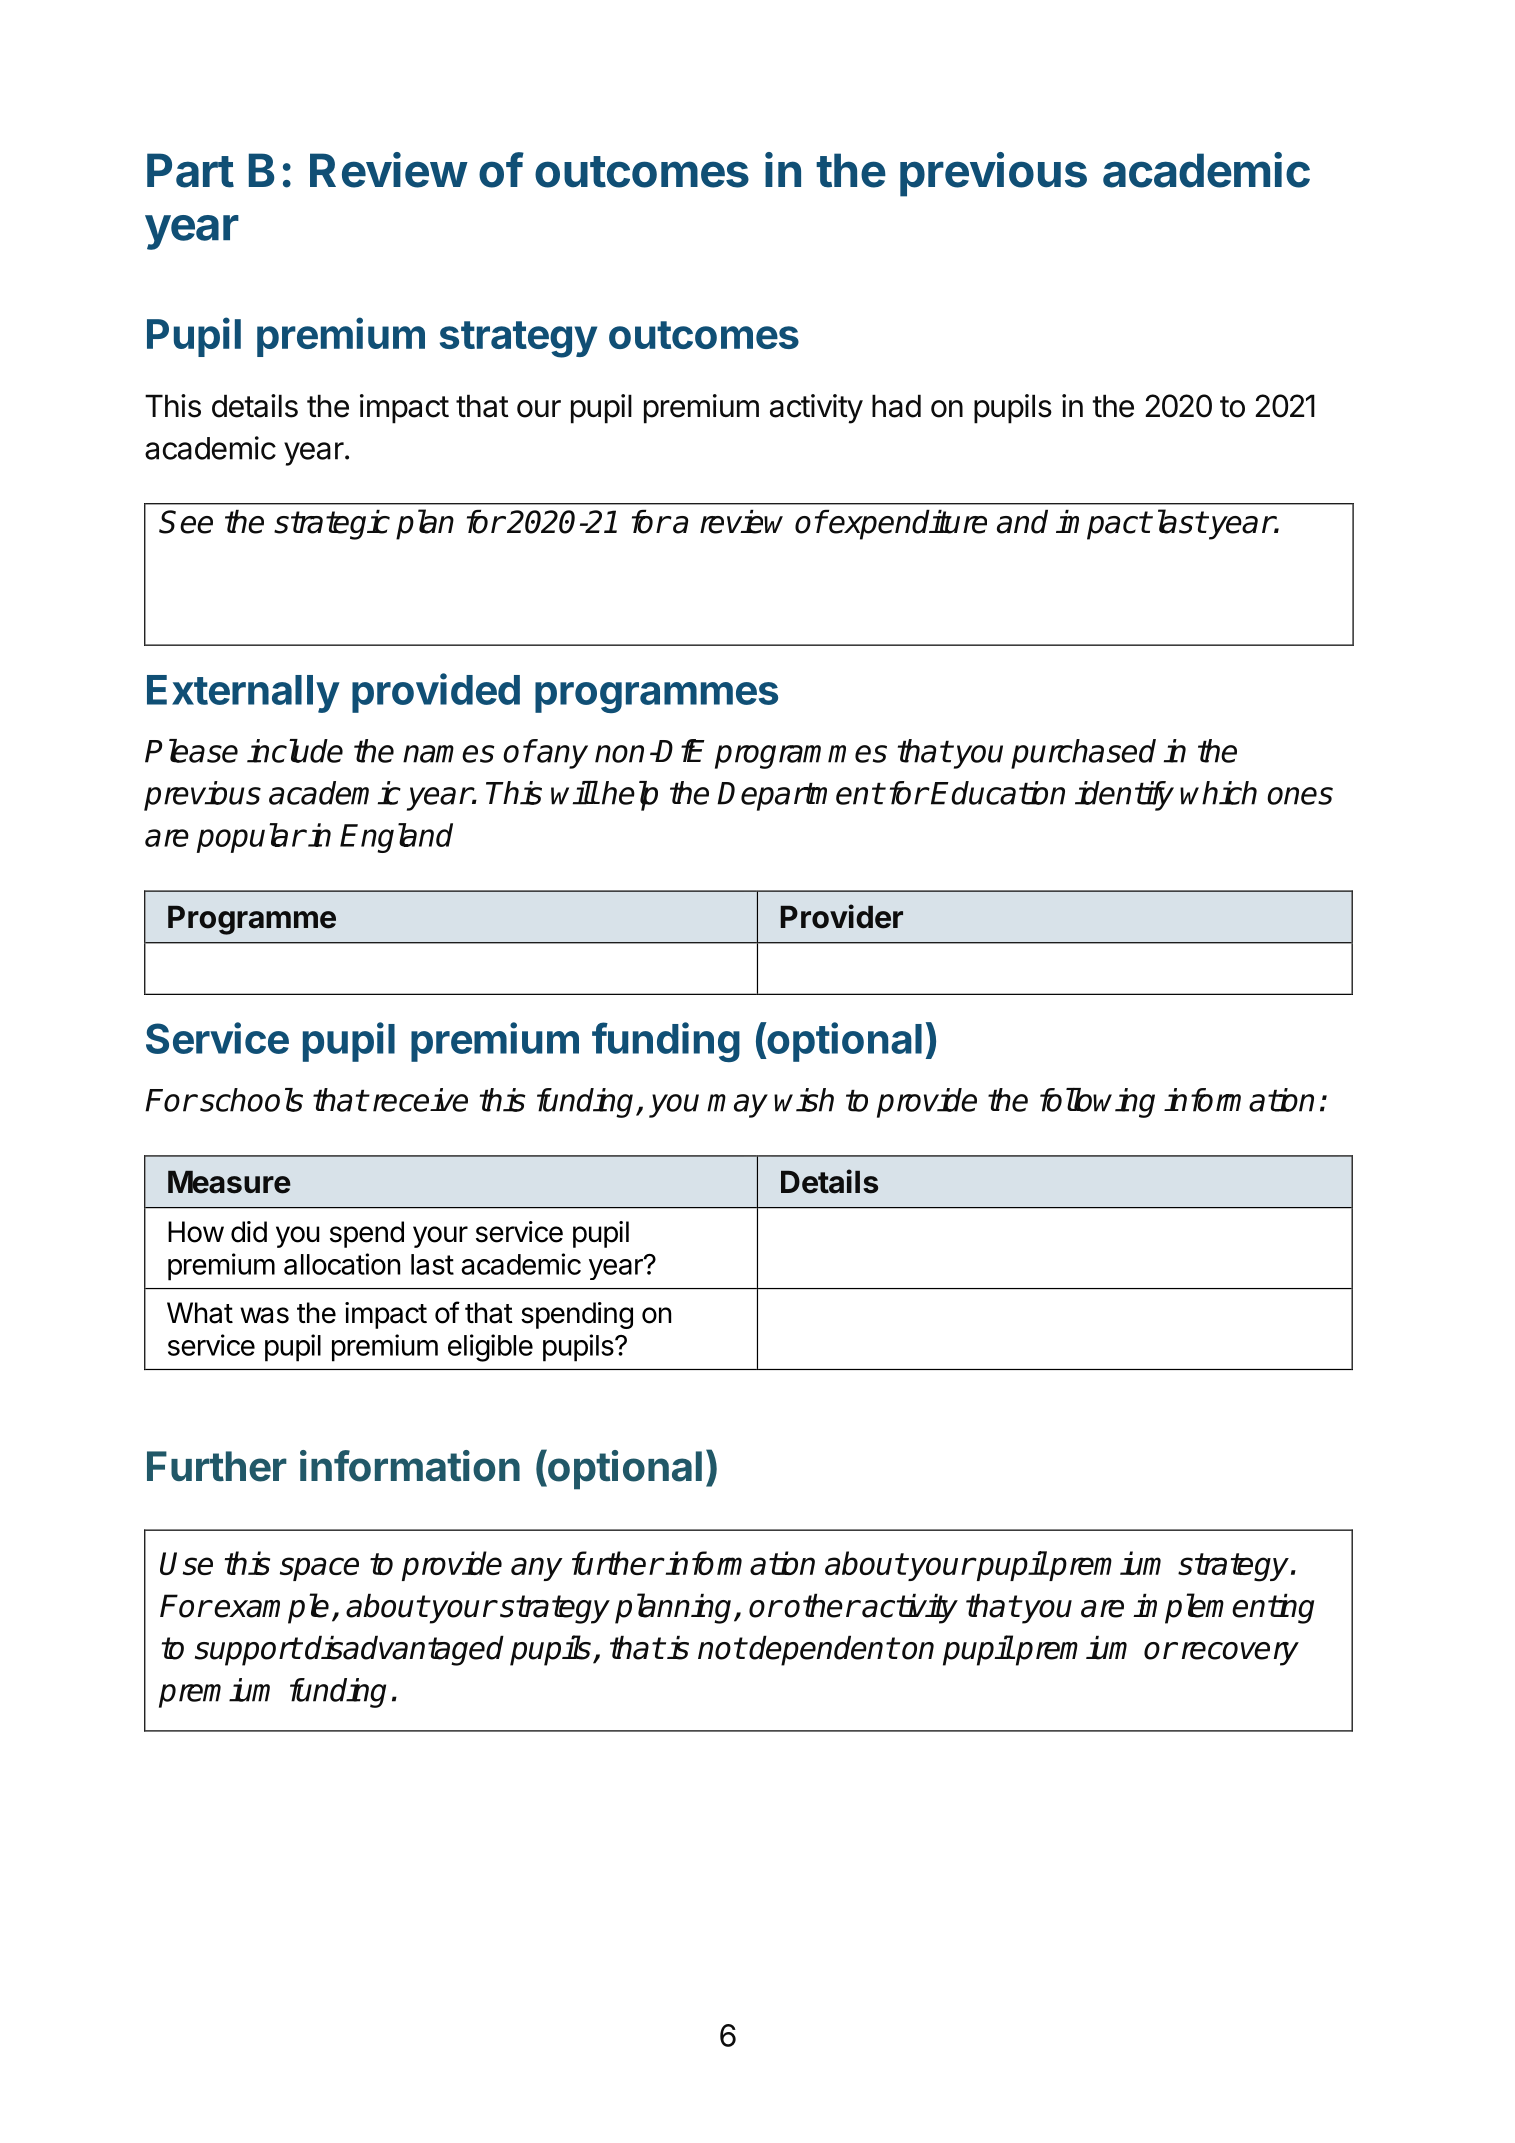 The height and width of the page is (2143, 1515). Describe the element at coordinates (271, 1608) in the page. I see `example` at that location.
